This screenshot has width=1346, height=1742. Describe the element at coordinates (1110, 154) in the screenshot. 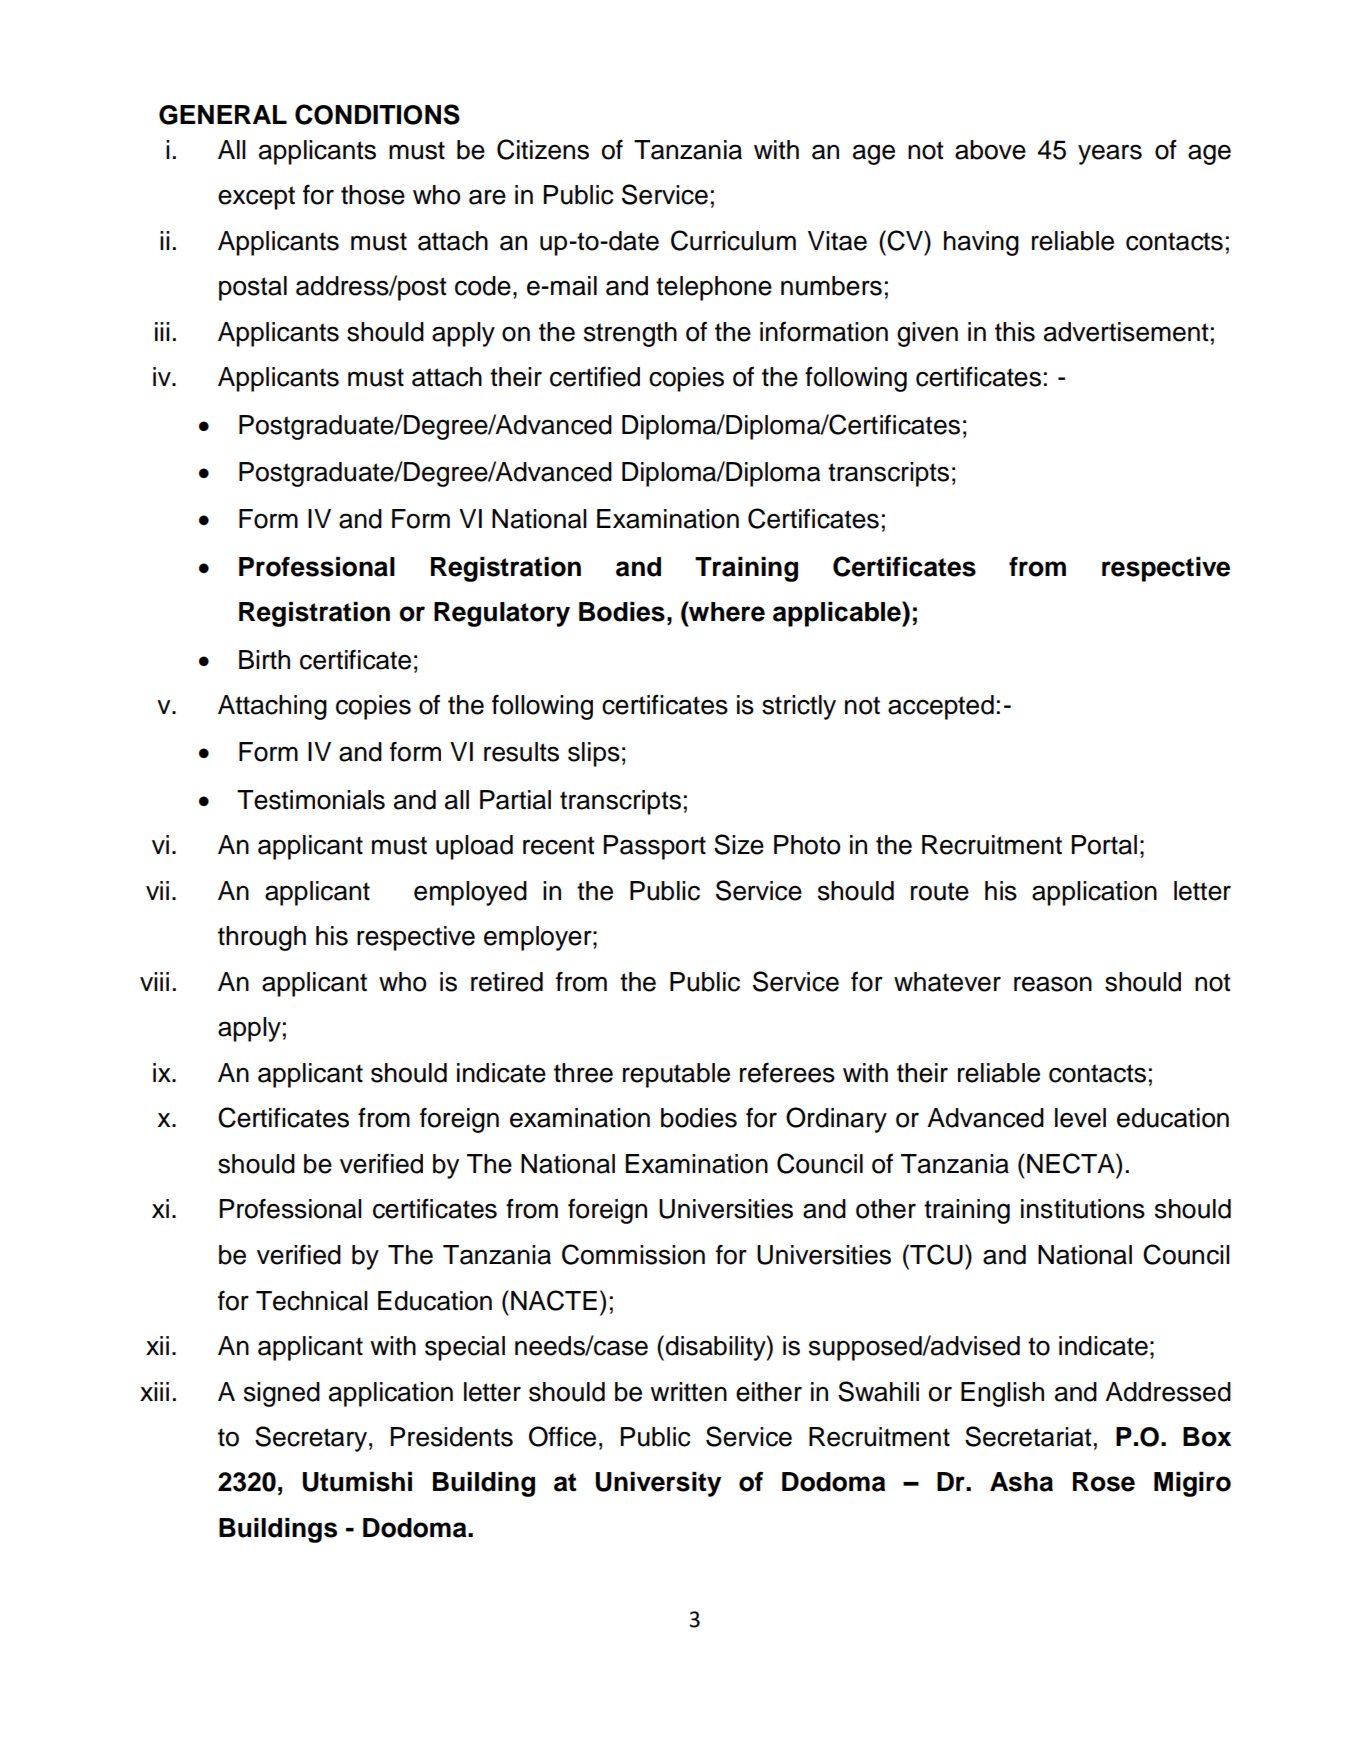

I see `years` at that location.
